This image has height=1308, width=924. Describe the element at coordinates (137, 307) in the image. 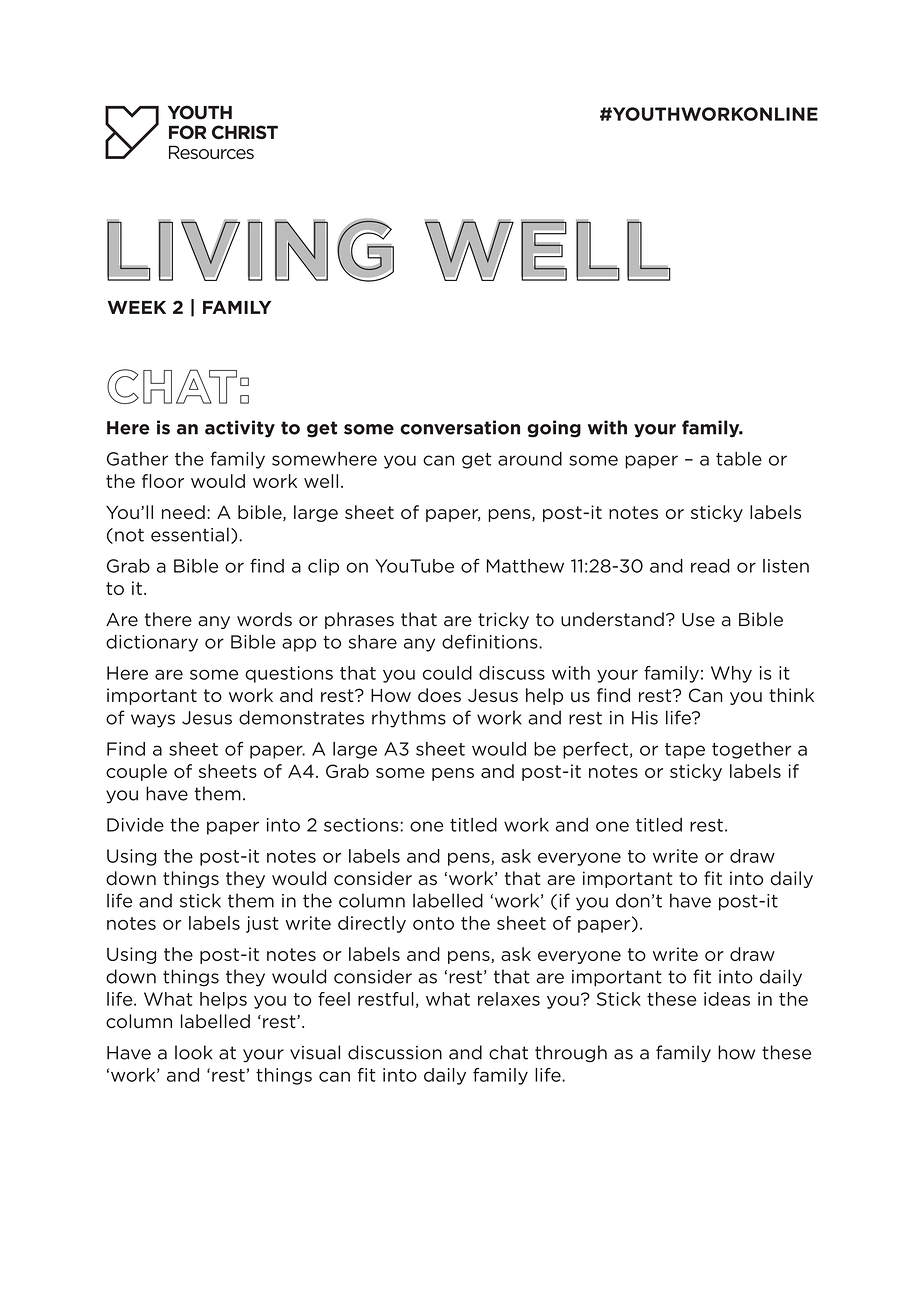

I see `WEEK` at that location.
